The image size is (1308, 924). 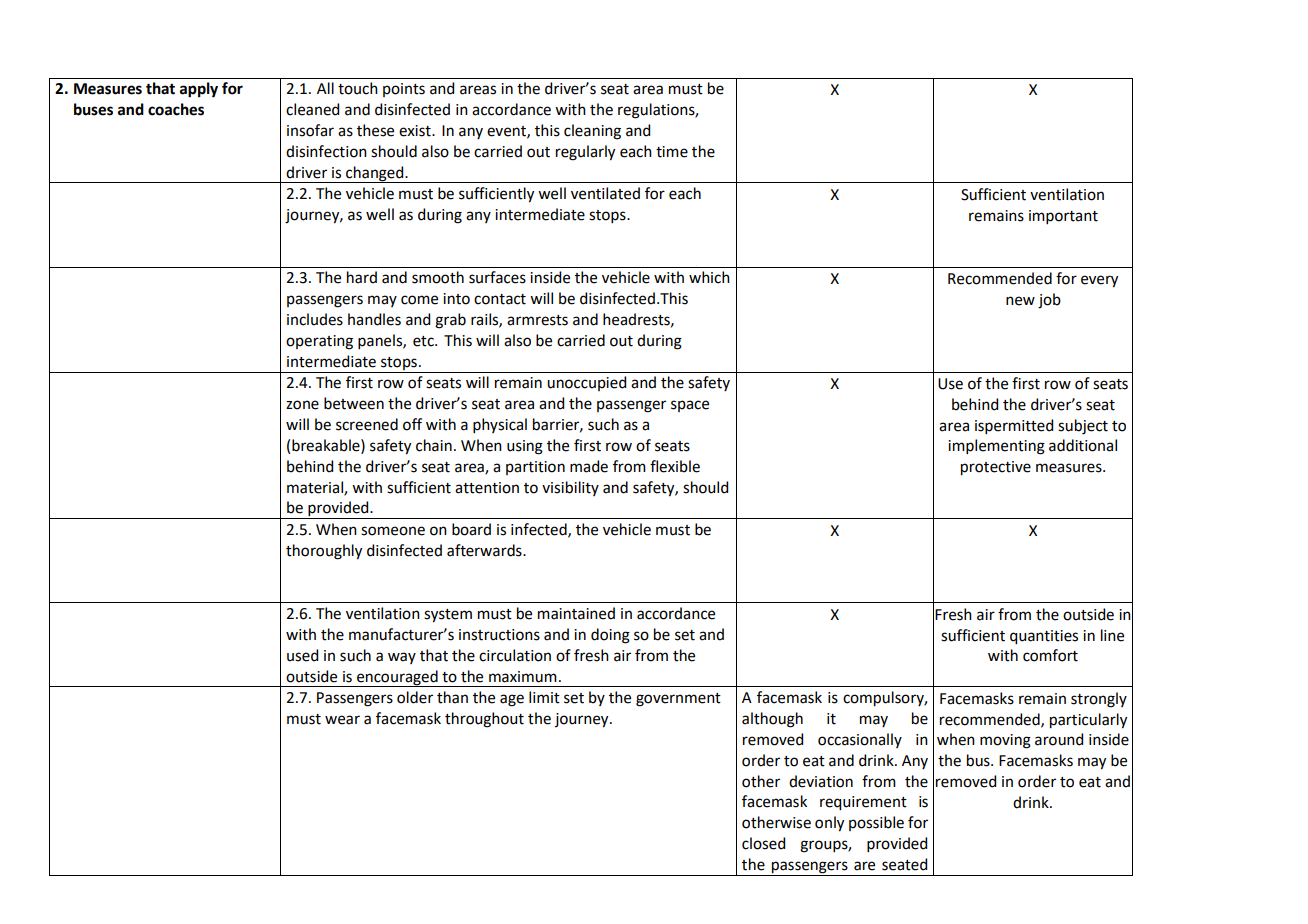 What do you see at coordinates (763, 843) in the image?
I see `closed` at bounding box center [763, 843].
